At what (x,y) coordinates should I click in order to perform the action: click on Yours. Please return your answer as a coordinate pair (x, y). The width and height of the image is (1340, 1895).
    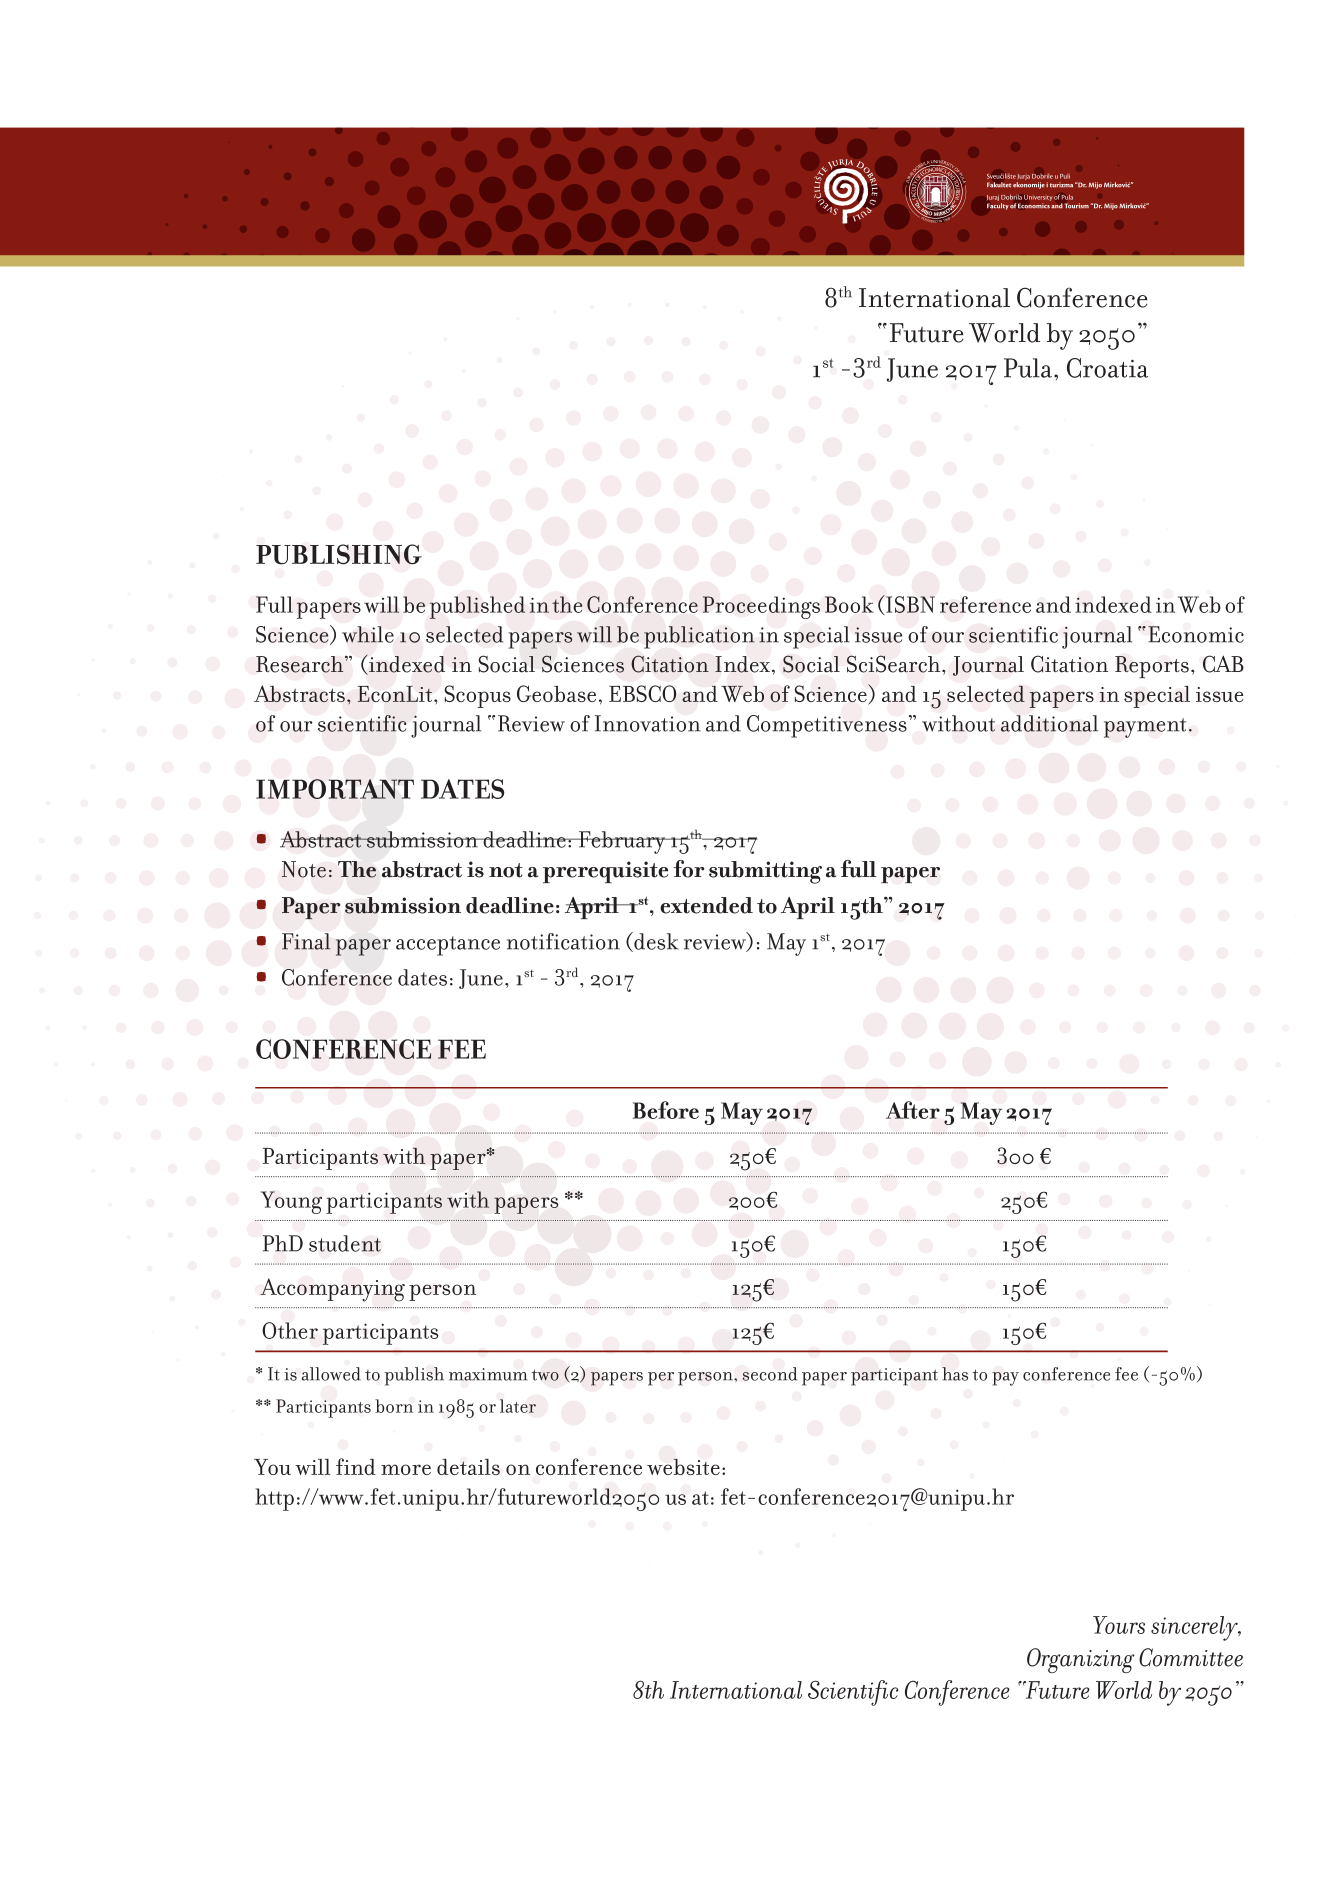
    Looking at the image, I should click on (1119, 1625).
